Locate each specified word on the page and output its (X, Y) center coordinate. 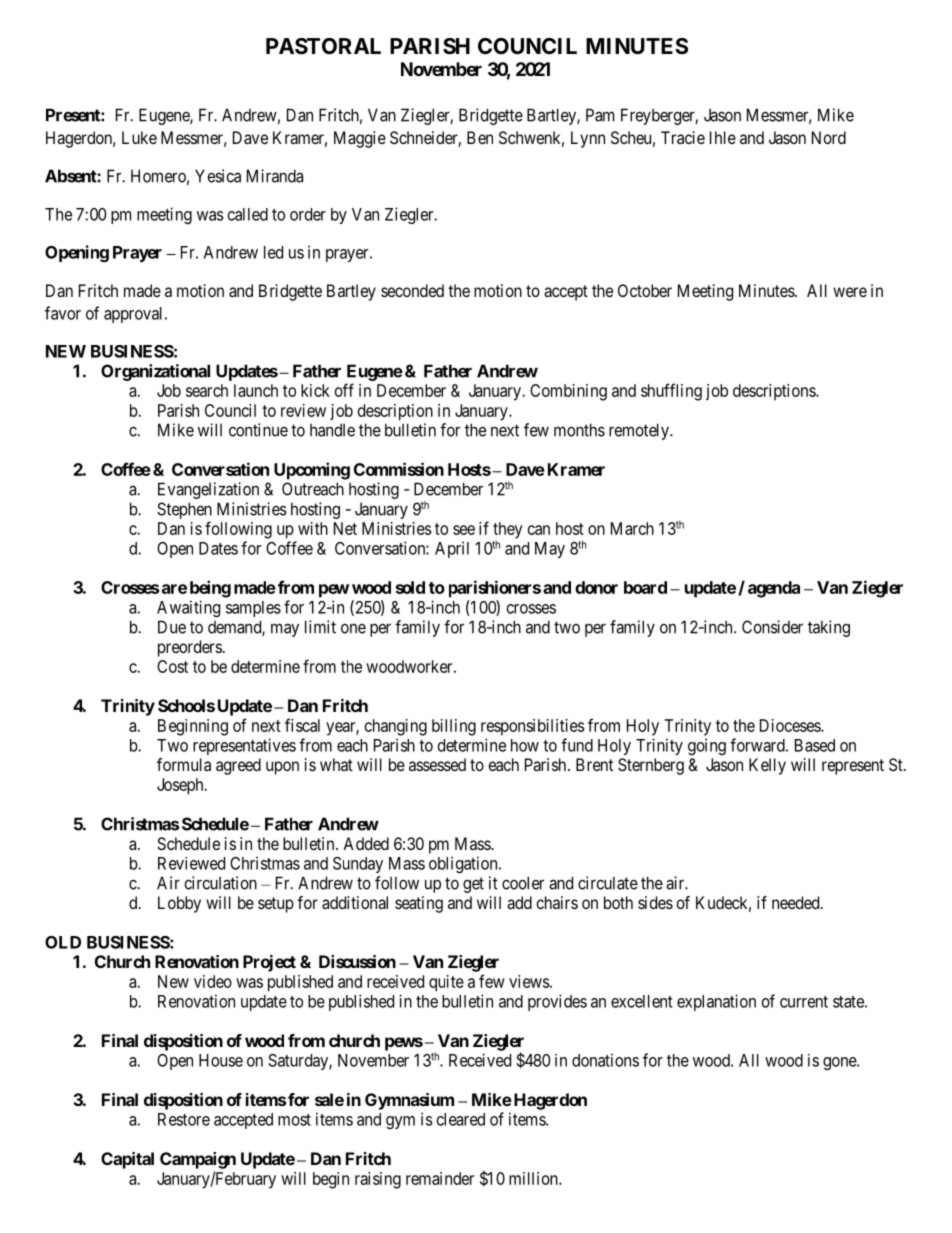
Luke (139, 137)
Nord (829, 137)
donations (605, 1060)
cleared (461, 1119)
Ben (480, 137)
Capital (127, 1160)
